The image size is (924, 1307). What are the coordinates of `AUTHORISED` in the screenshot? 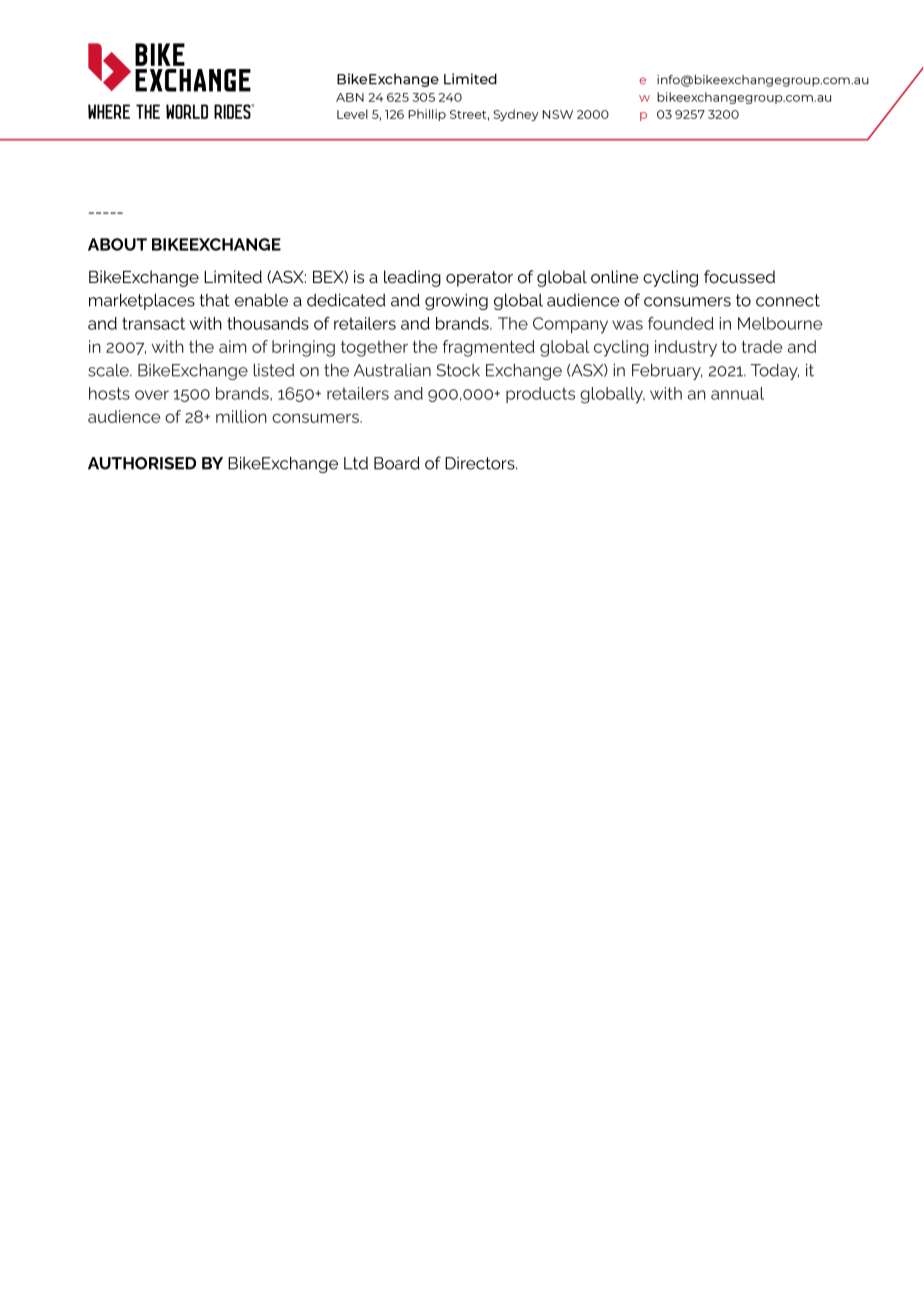 It's located at (142, 463).
